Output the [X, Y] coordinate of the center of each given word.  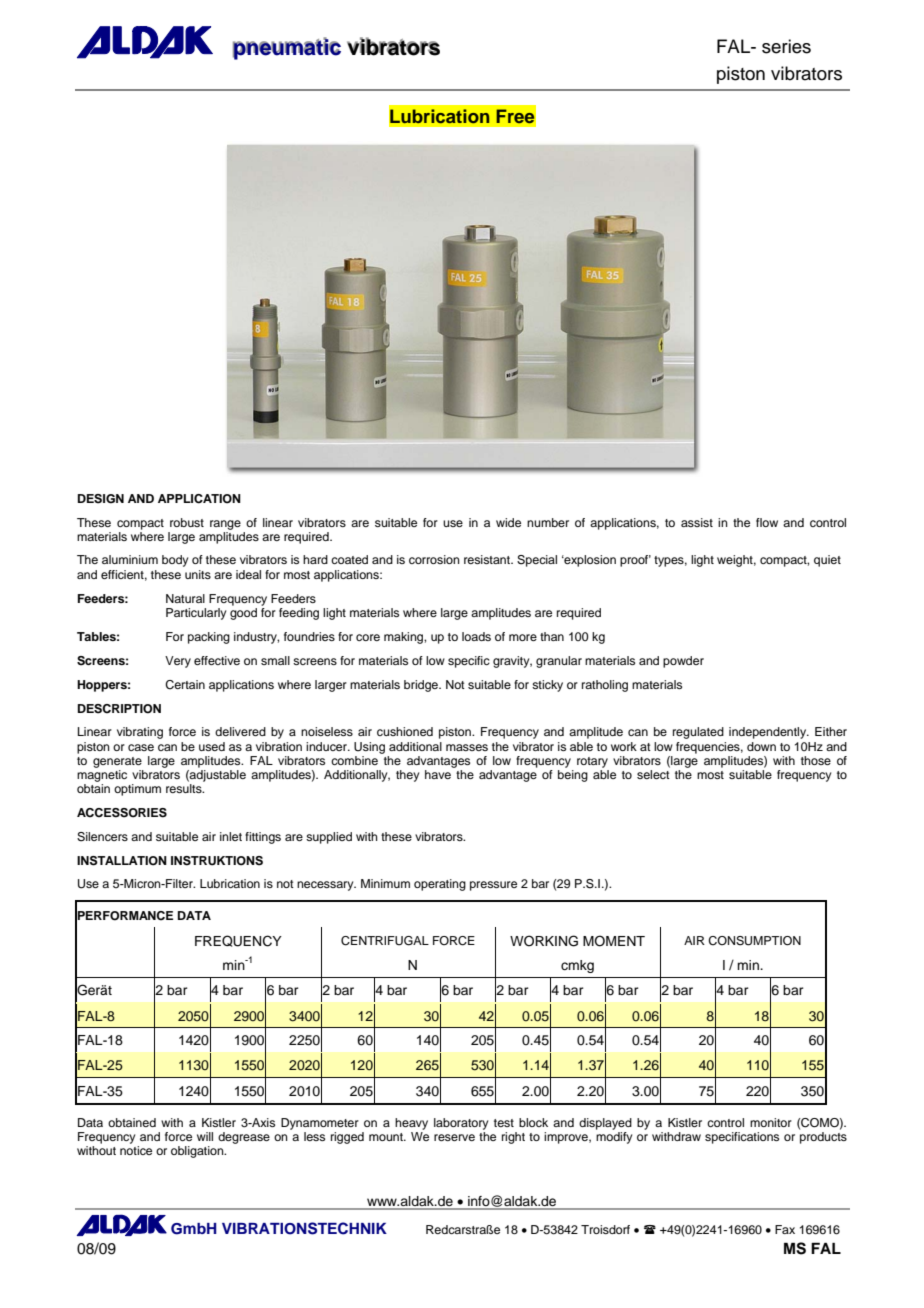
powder [683, 662]
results [185, 788]
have [438, 774]
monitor [771, 1122]
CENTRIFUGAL [385, 941]
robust [187, 522]
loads [476, 636]
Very [178, 662]
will [205, 1136]
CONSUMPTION [754, 941]
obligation [198, 1152]
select [653, 774]
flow [767, 522]
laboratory [461, 1124]
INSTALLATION [122, 861]
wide [508, 522]
